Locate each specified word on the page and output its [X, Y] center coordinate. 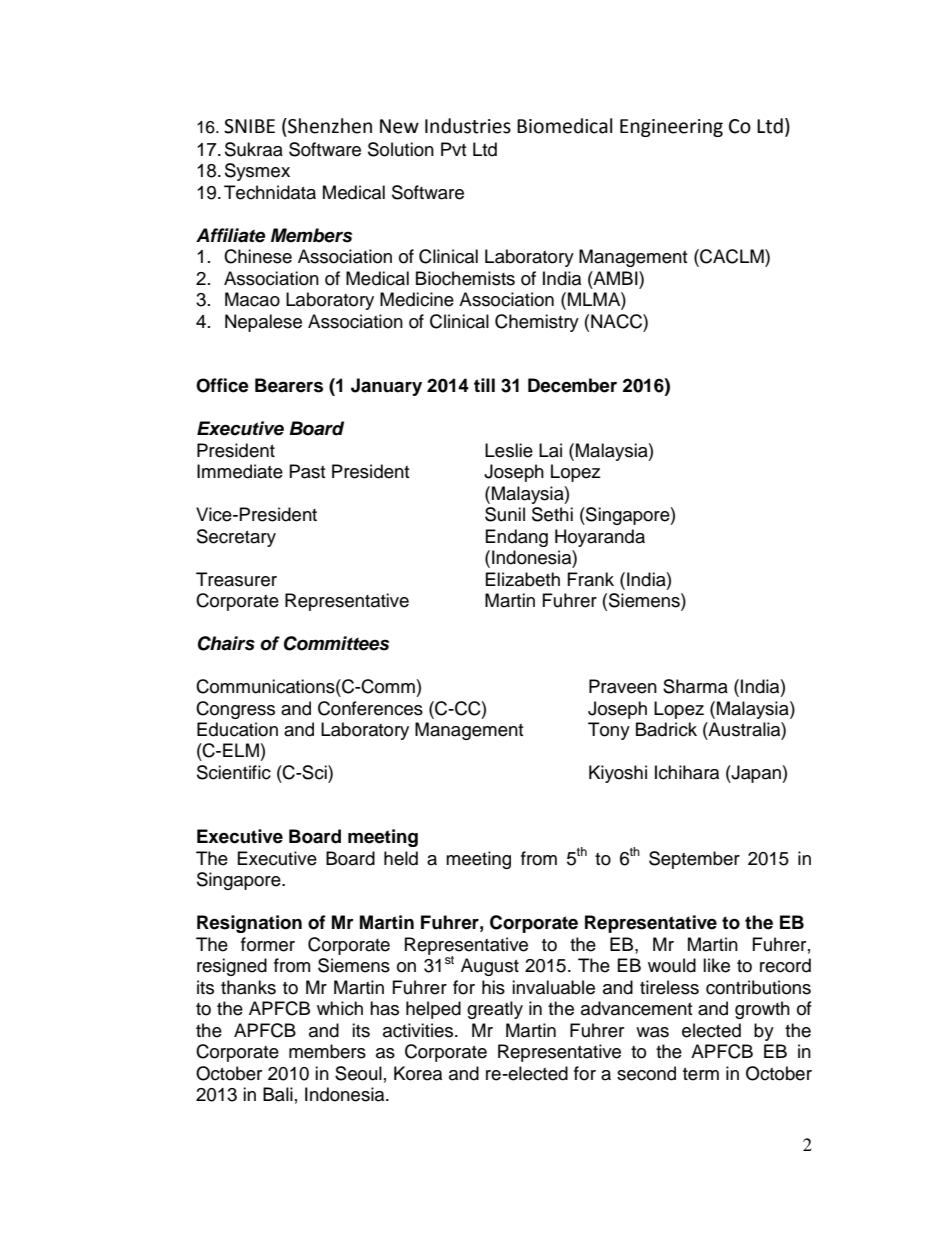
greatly [495, 1010]
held [401, 858]
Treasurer [236, 579]
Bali [278, 1094]
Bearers [289, 385]
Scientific [234, 772]
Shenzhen [329, 126]
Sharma [695, 686]
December [572, 385]
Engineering [671, 128]
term [701, 1074]
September [694, 860]
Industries [468, 126]
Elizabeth [523, 579]
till [484, 385]
